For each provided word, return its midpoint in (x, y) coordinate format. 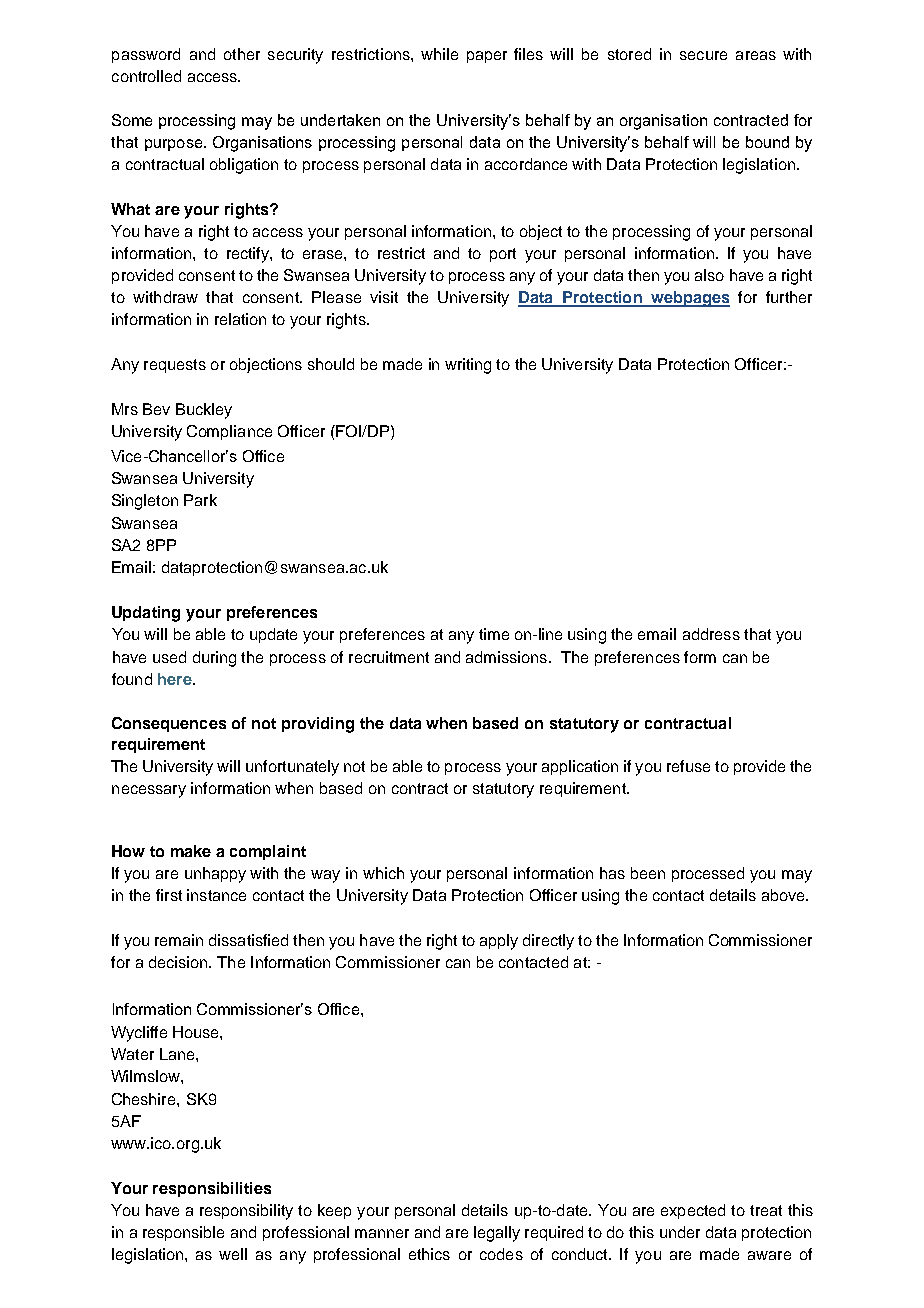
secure (703, 55)
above (784, 895)
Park (200, 500)
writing (468, 366)
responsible (183, 1233)
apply (499, 942)
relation (240, 319)
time (494, 634)
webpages (689, 299)
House (197, 1032)
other (242, 54)
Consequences (169, 724)
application (580, 767)
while (439, 54)
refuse (688, 766)
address (711, 634)
